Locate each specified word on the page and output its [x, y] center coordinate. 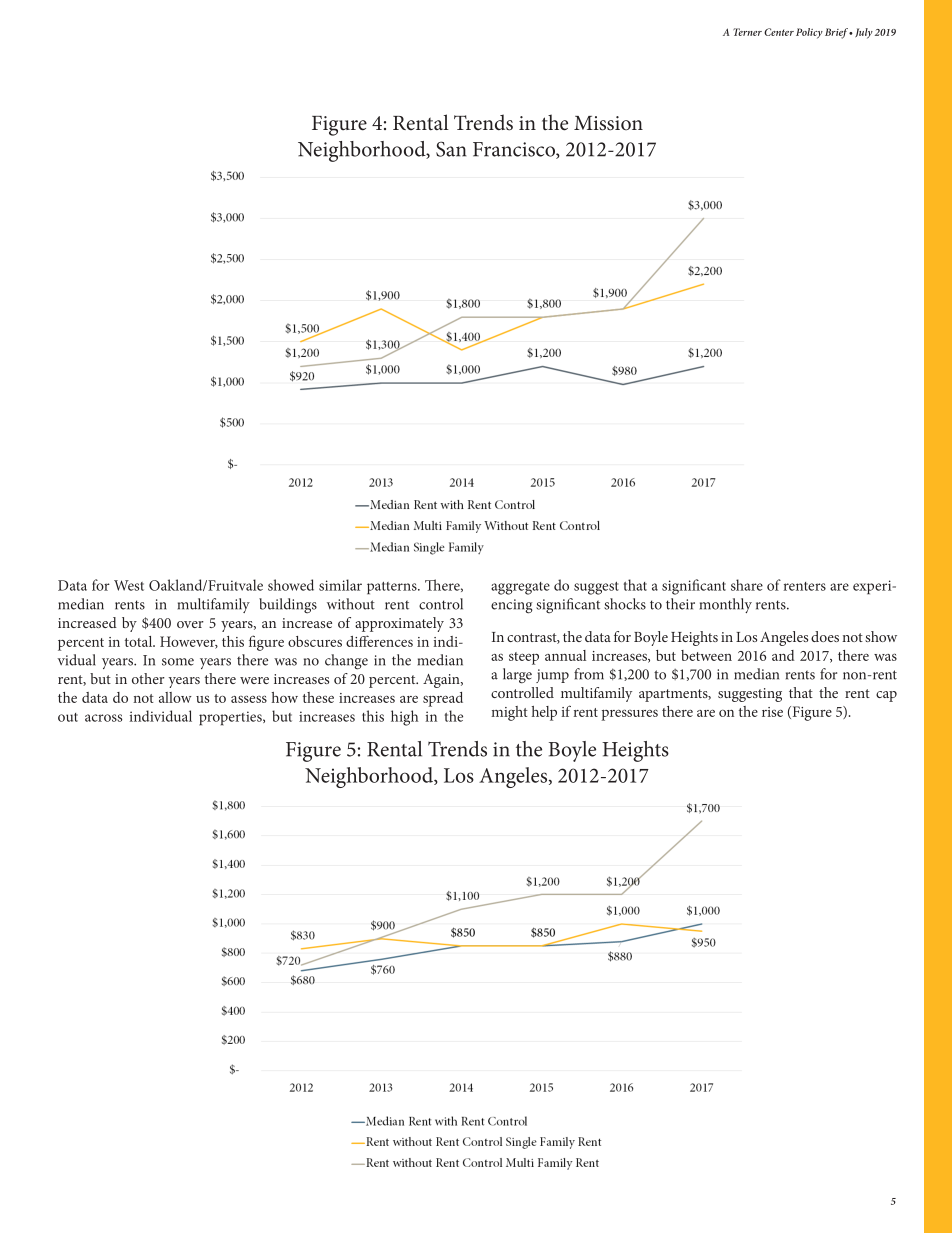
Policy [809, 33]
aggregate [520, 588]
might [509, 713]
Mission [608, 123]
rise [772, 712]
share [747, 585]
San [451, 149]
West [129, 585]
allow [175, 697]
